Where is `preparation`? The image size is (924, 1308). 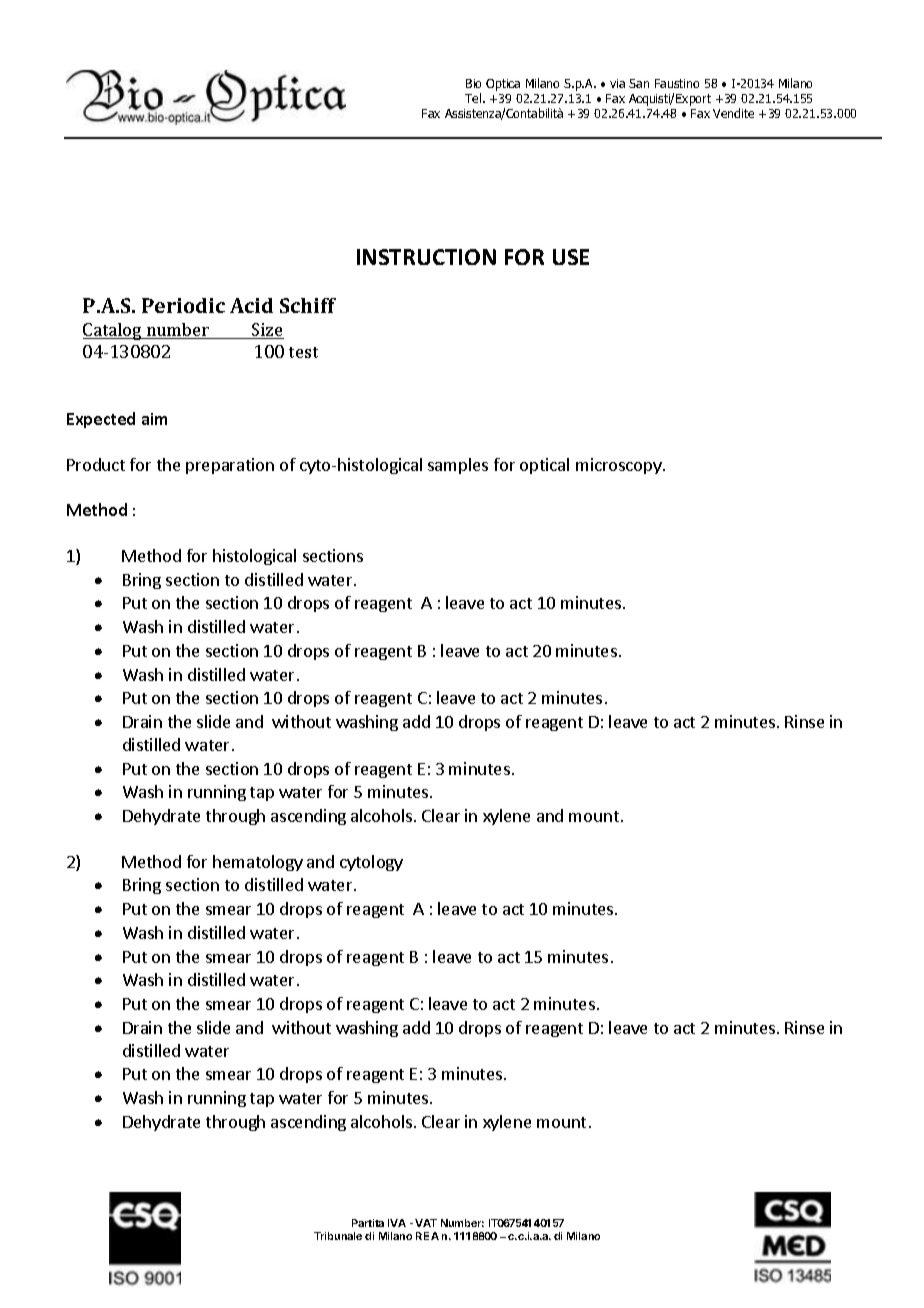 preparation is located at coordinates (230, 466).
